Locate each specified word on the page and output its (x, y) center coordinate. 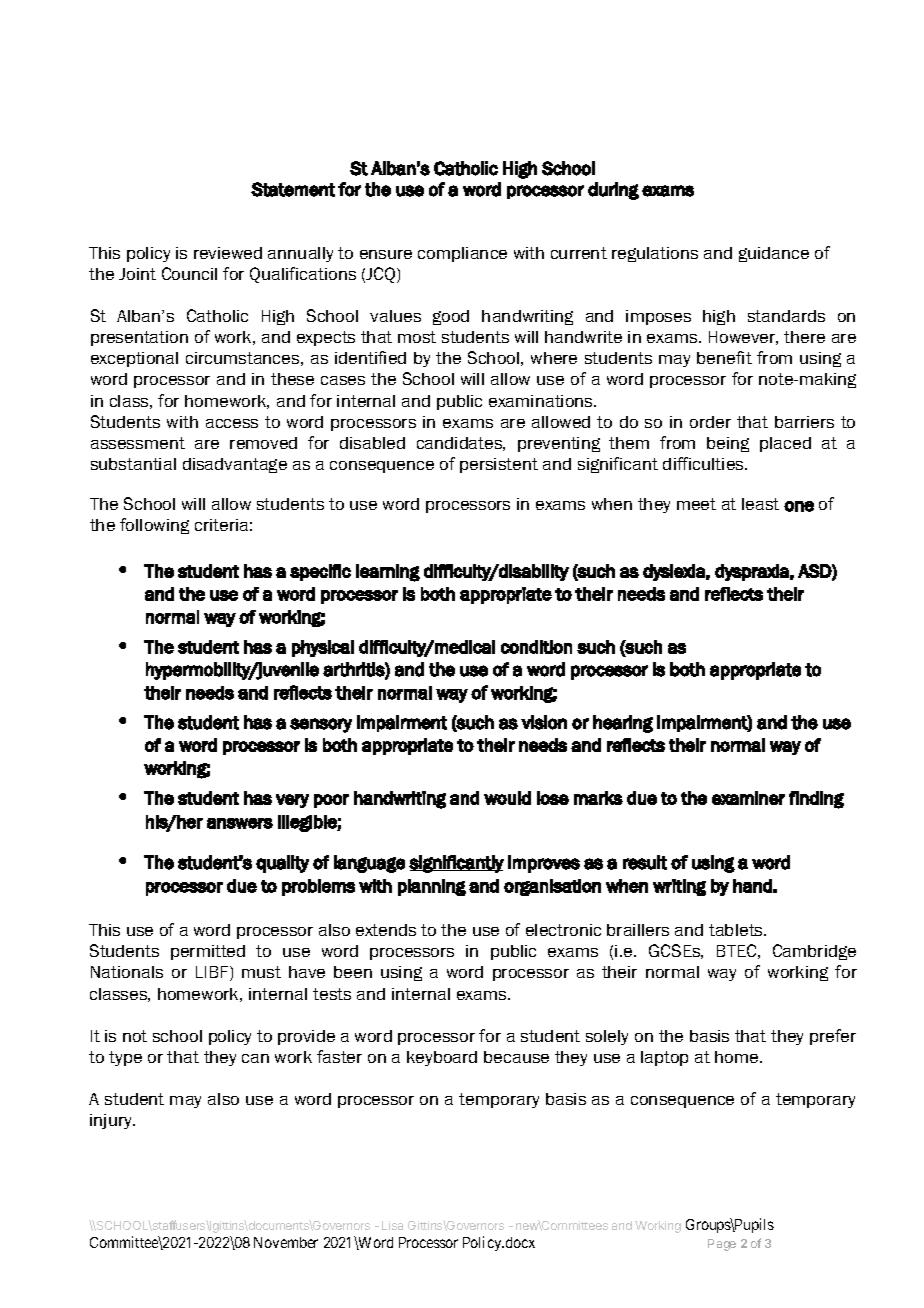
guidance (774, 254)
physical (323, 648)
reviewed (228, 253)
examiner (748, 798)
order (710, 422)
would (507, 798)
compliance (462, 254)
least (760, 504)
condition (536, 647)
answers (240, 823)
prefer (833, 1037)
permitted (208, 952)
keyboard (442, 1058)
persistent (499, 465)
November (286, 1242)
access (232, 423)
